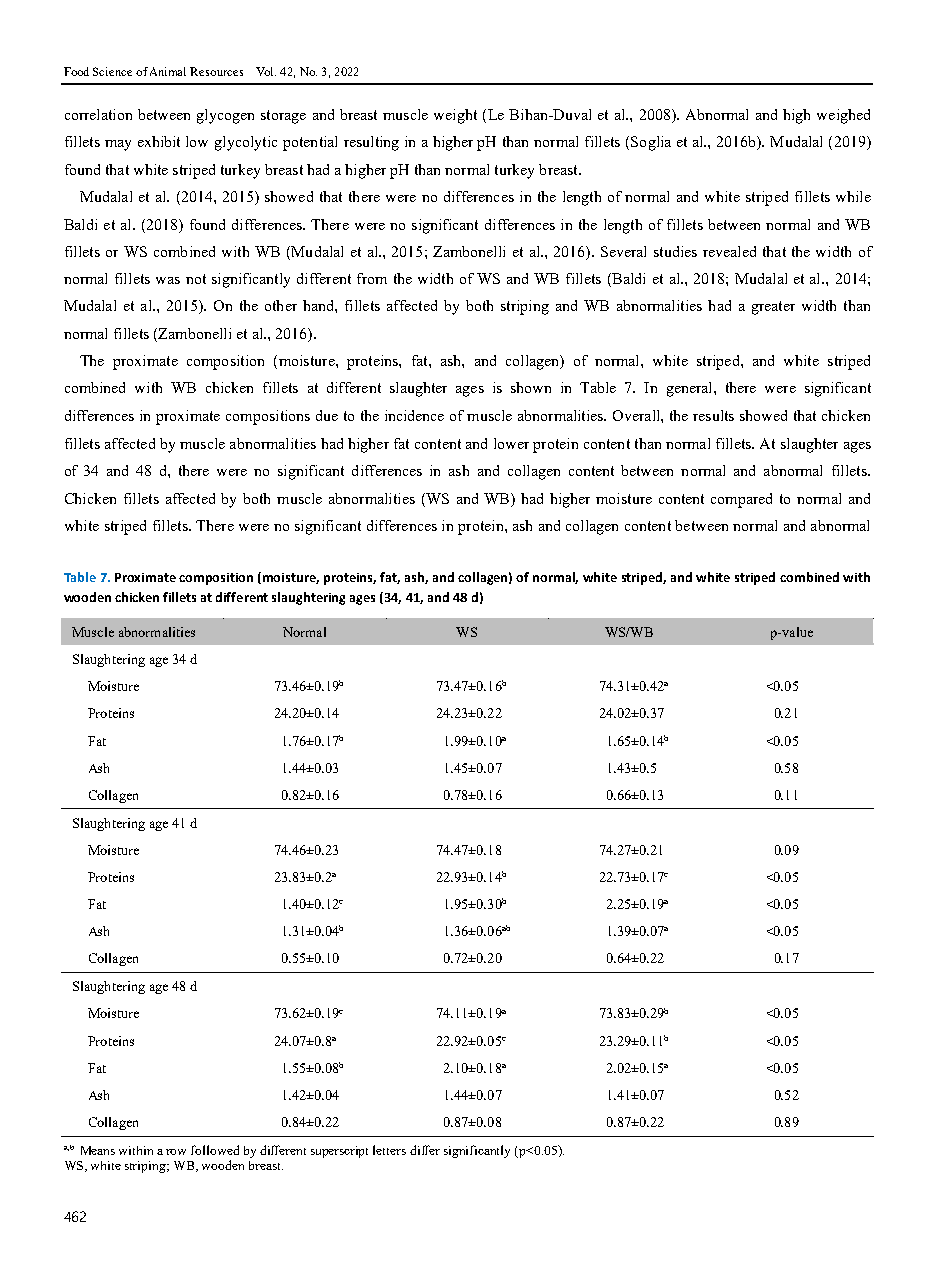  Describe the element at coordinates (389, 1150) in the image. I see `letters` at that location.
